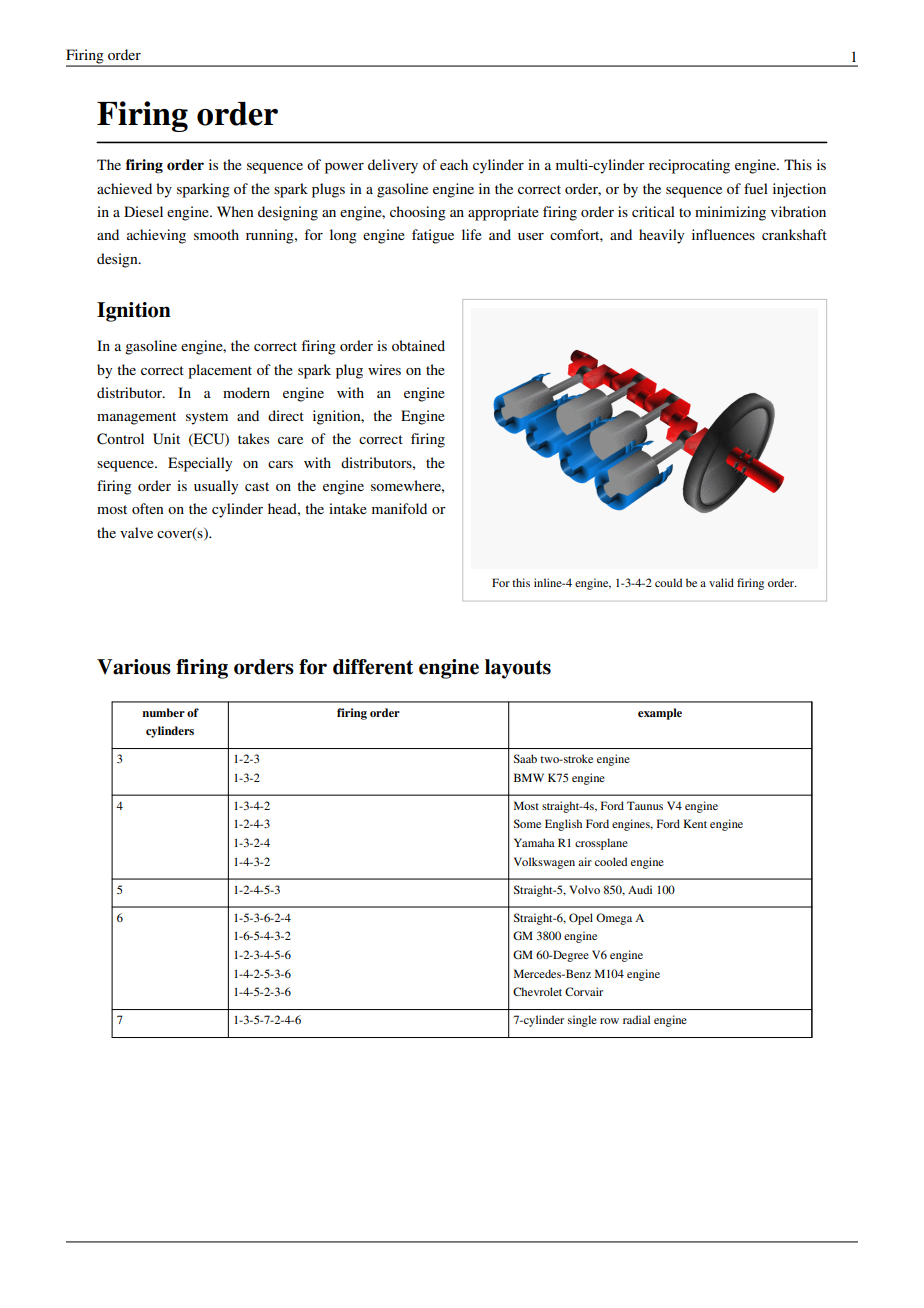 This screenshot has width=924, height=1308. I want to click on fuel, so click(756, 188).
